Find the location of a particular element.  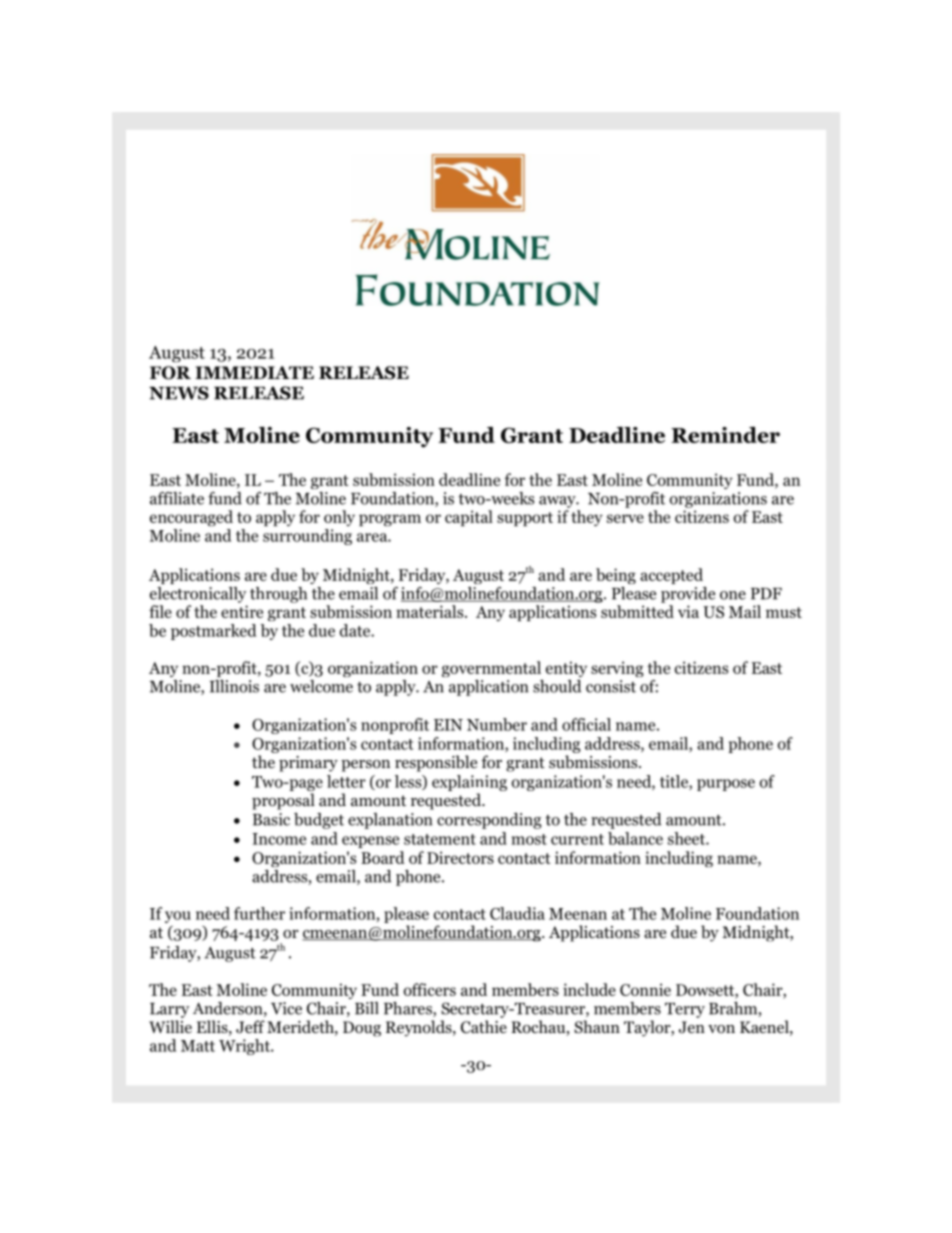

Jeff is located at coordinates (250, 1027).
